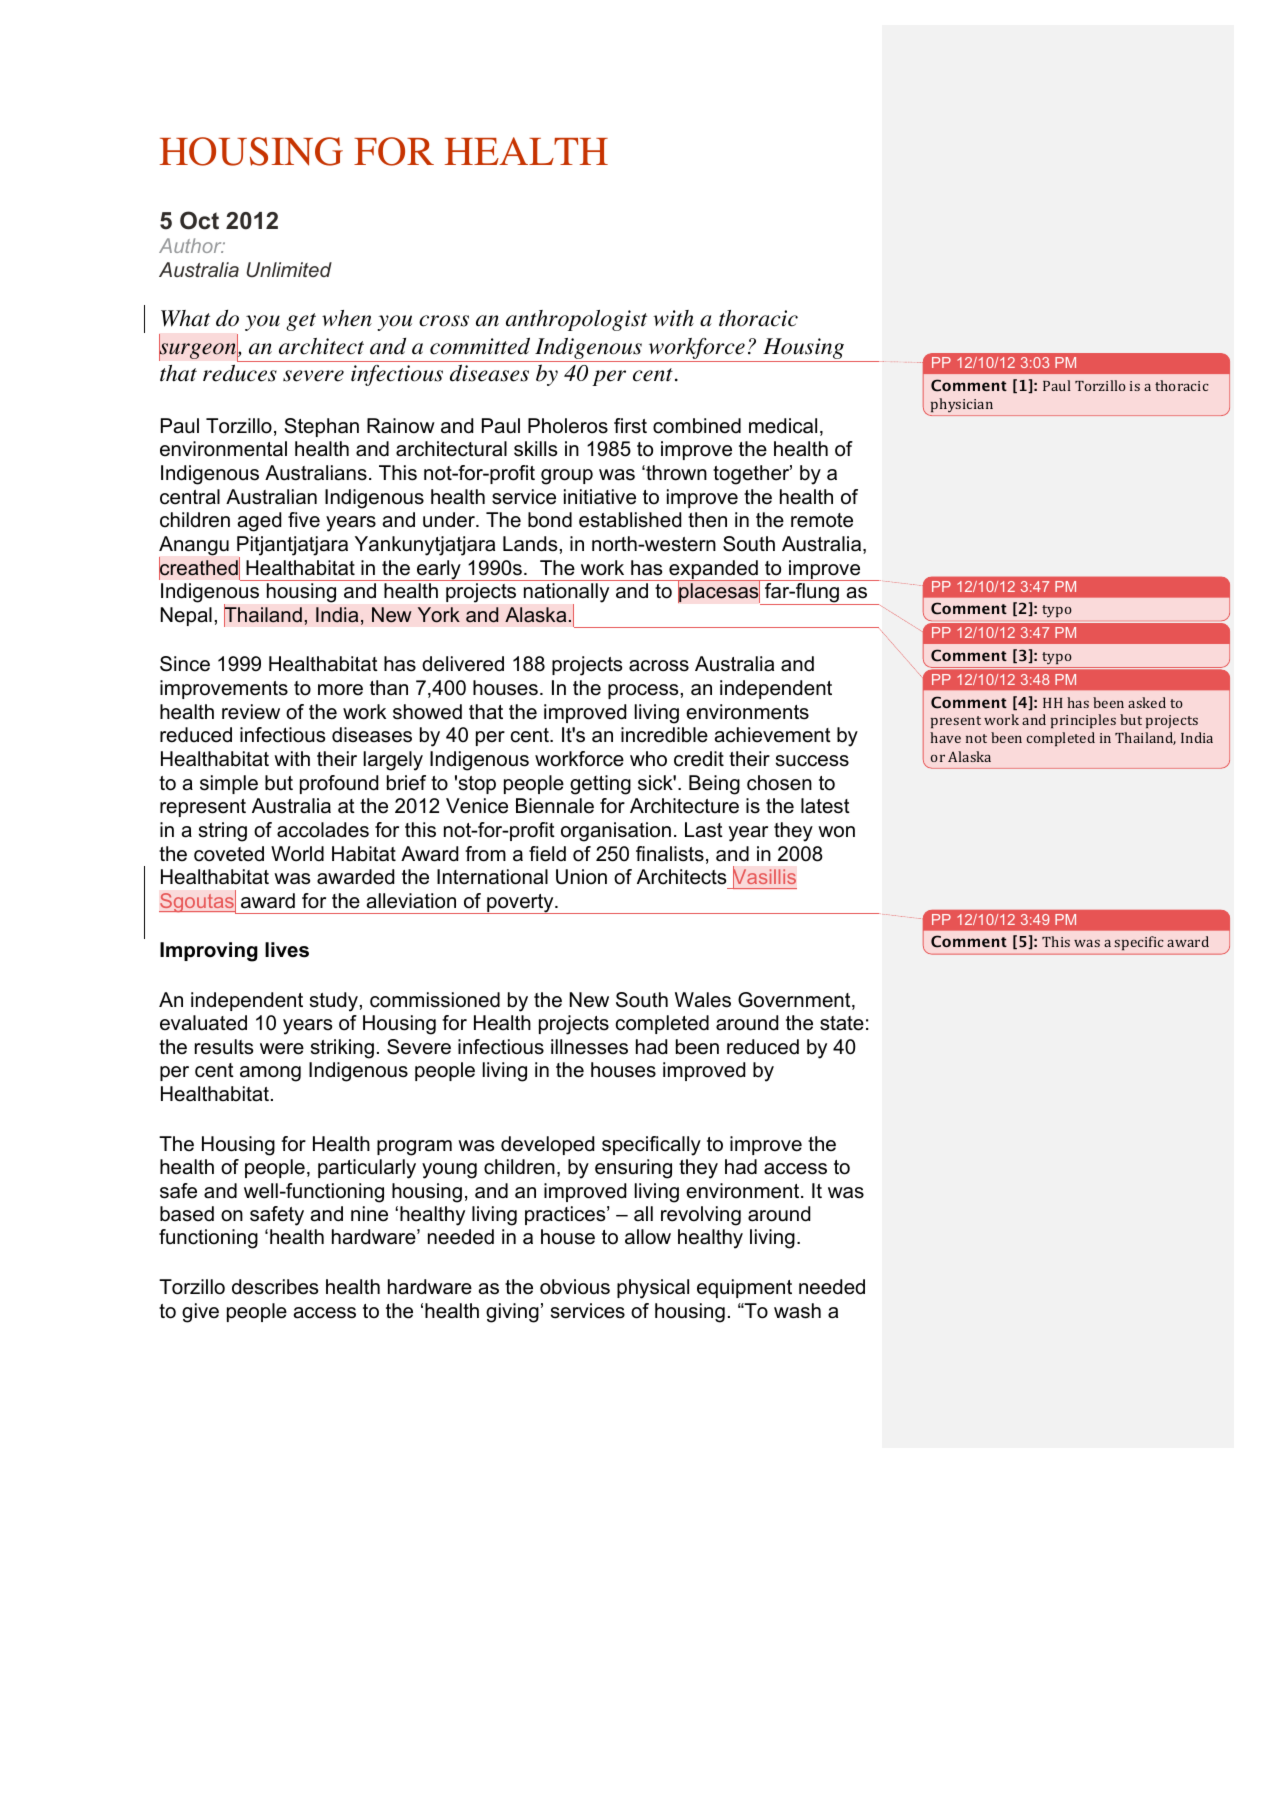 This image has height=1804, width=1274. I want to click on illnesses, so click(589, 1047).
